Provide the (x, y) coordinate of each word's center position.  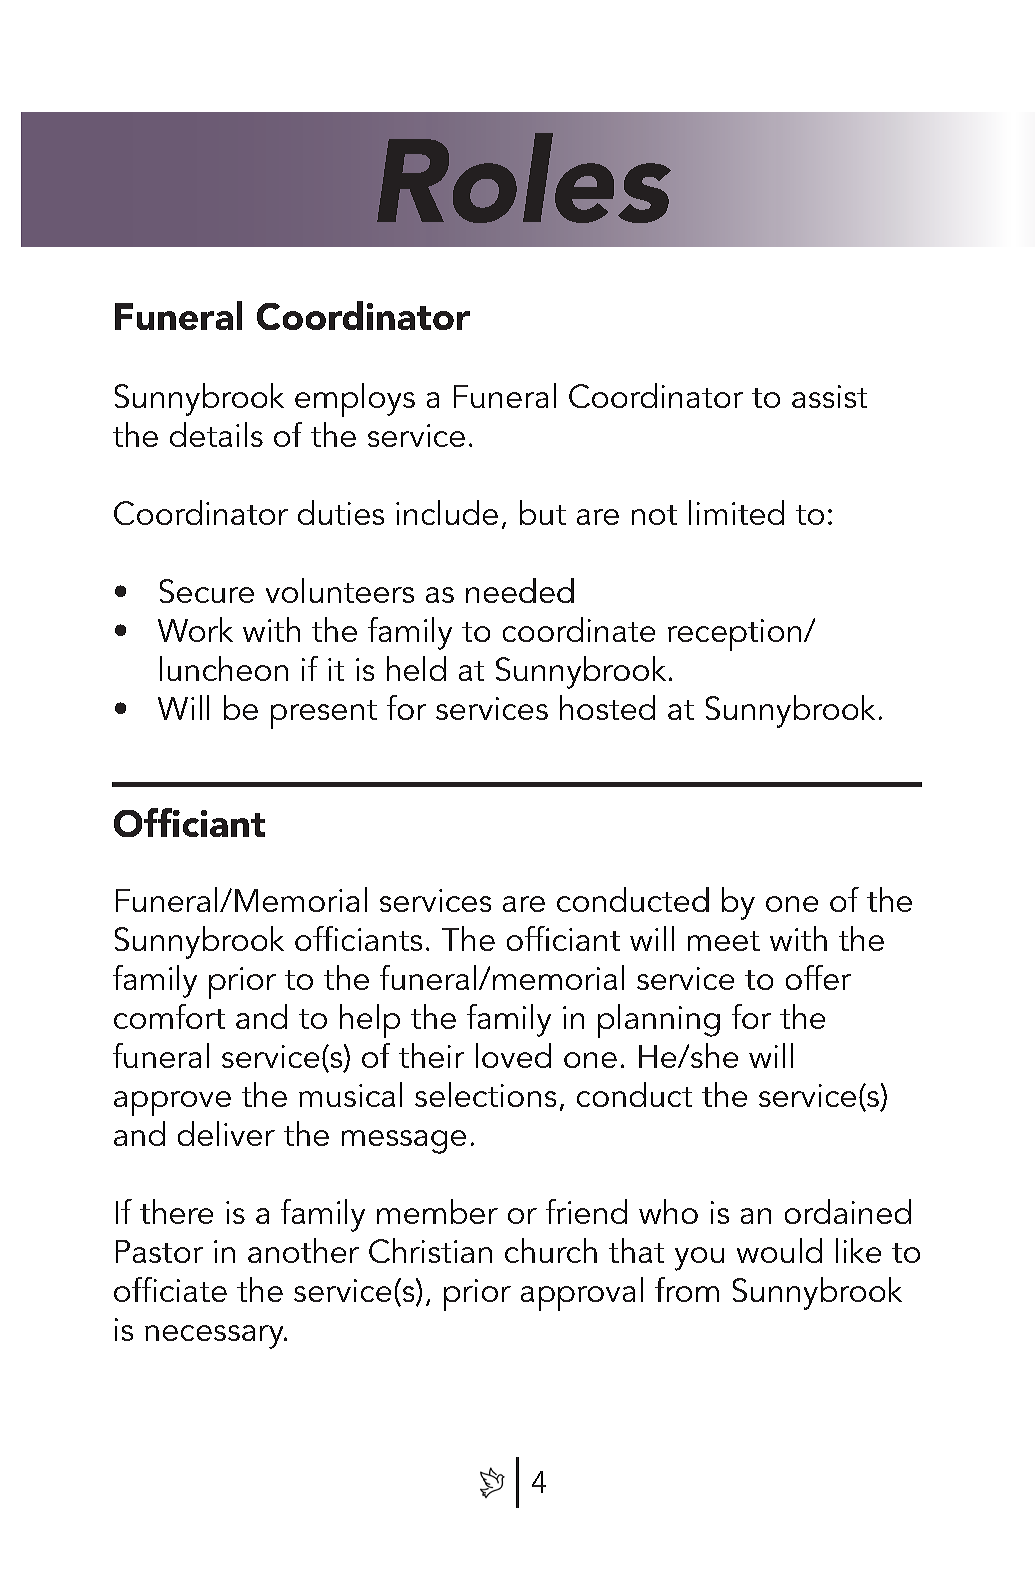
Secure (207, 591)
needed (520, 590)
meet (724, 941)
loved (513, 1055)
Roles (524, 178)
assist (829, 396)
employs (355, 400)
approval (582, 1294)
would (779, 1250)
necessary (215, 1337)
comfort (169, 1016)
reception (734, 635)
